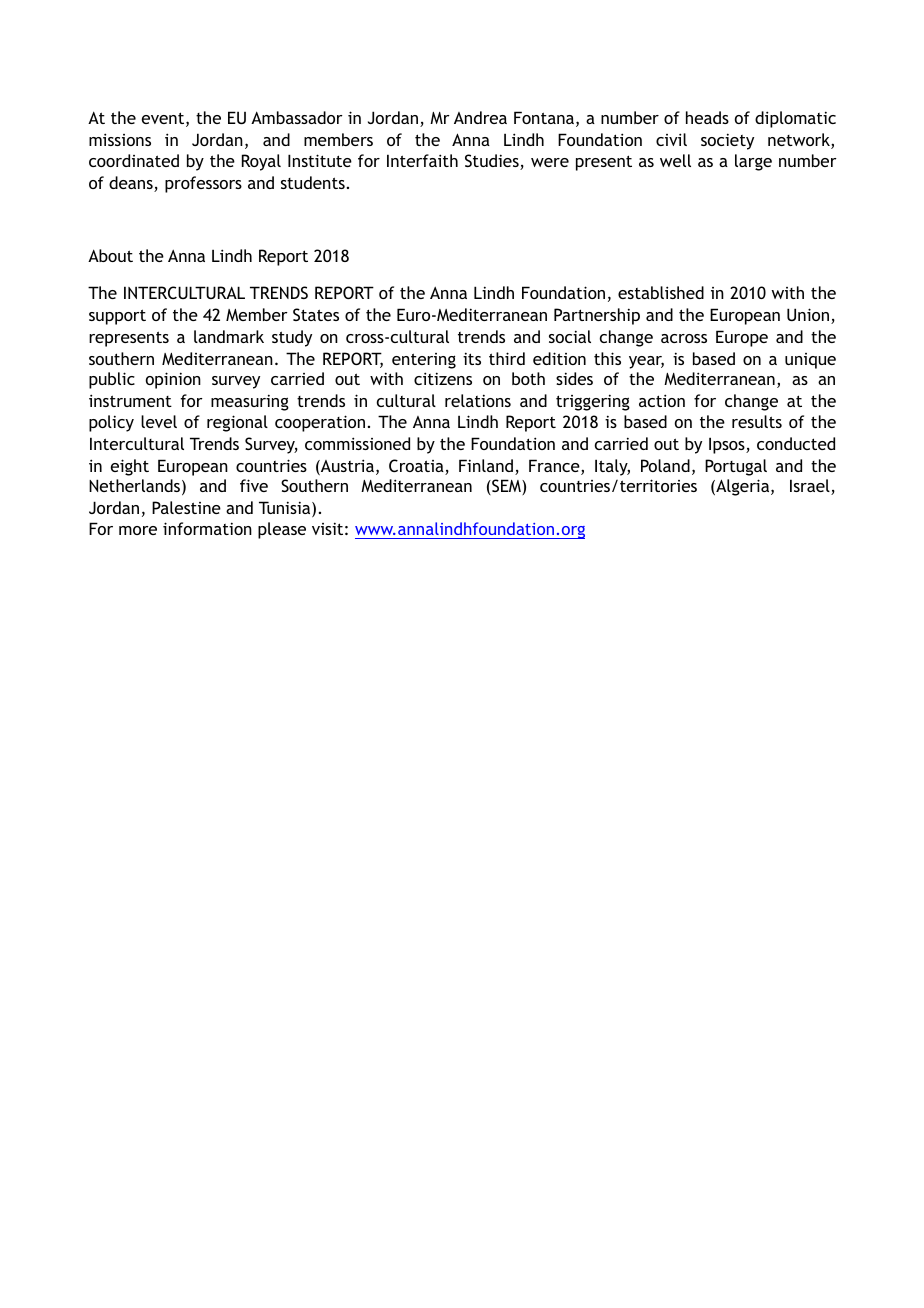 This image has width=924, height=1308. What do you see at coordinates (443, 378) in the image?
I see `citizens` at bounding box center [443, 378].
